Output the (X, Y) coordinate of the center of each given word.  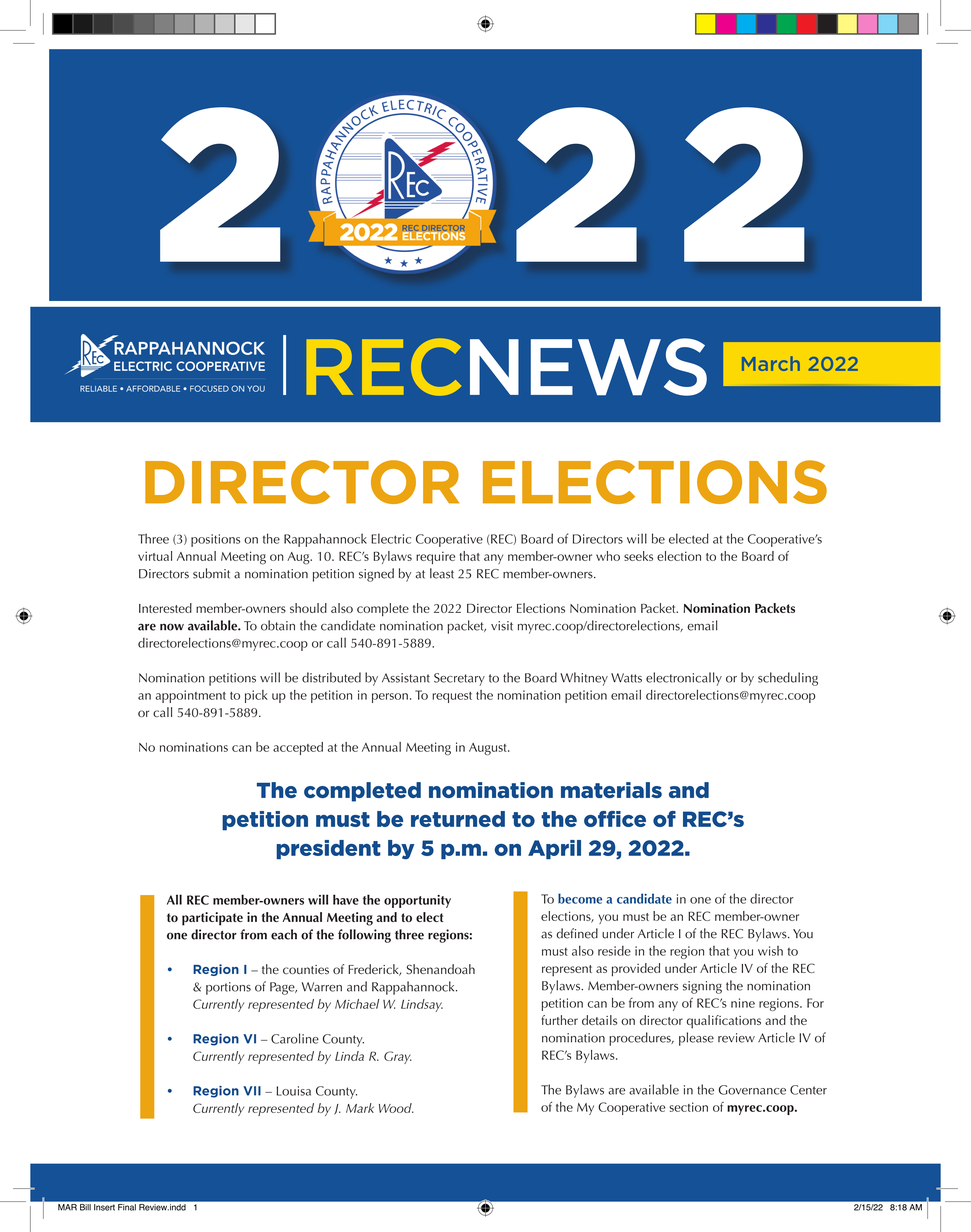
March (771, 363)
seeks (638, 556)
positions (215, 540)
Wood (396, 1108)
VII (252, 1091)
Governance (752, 1090)
